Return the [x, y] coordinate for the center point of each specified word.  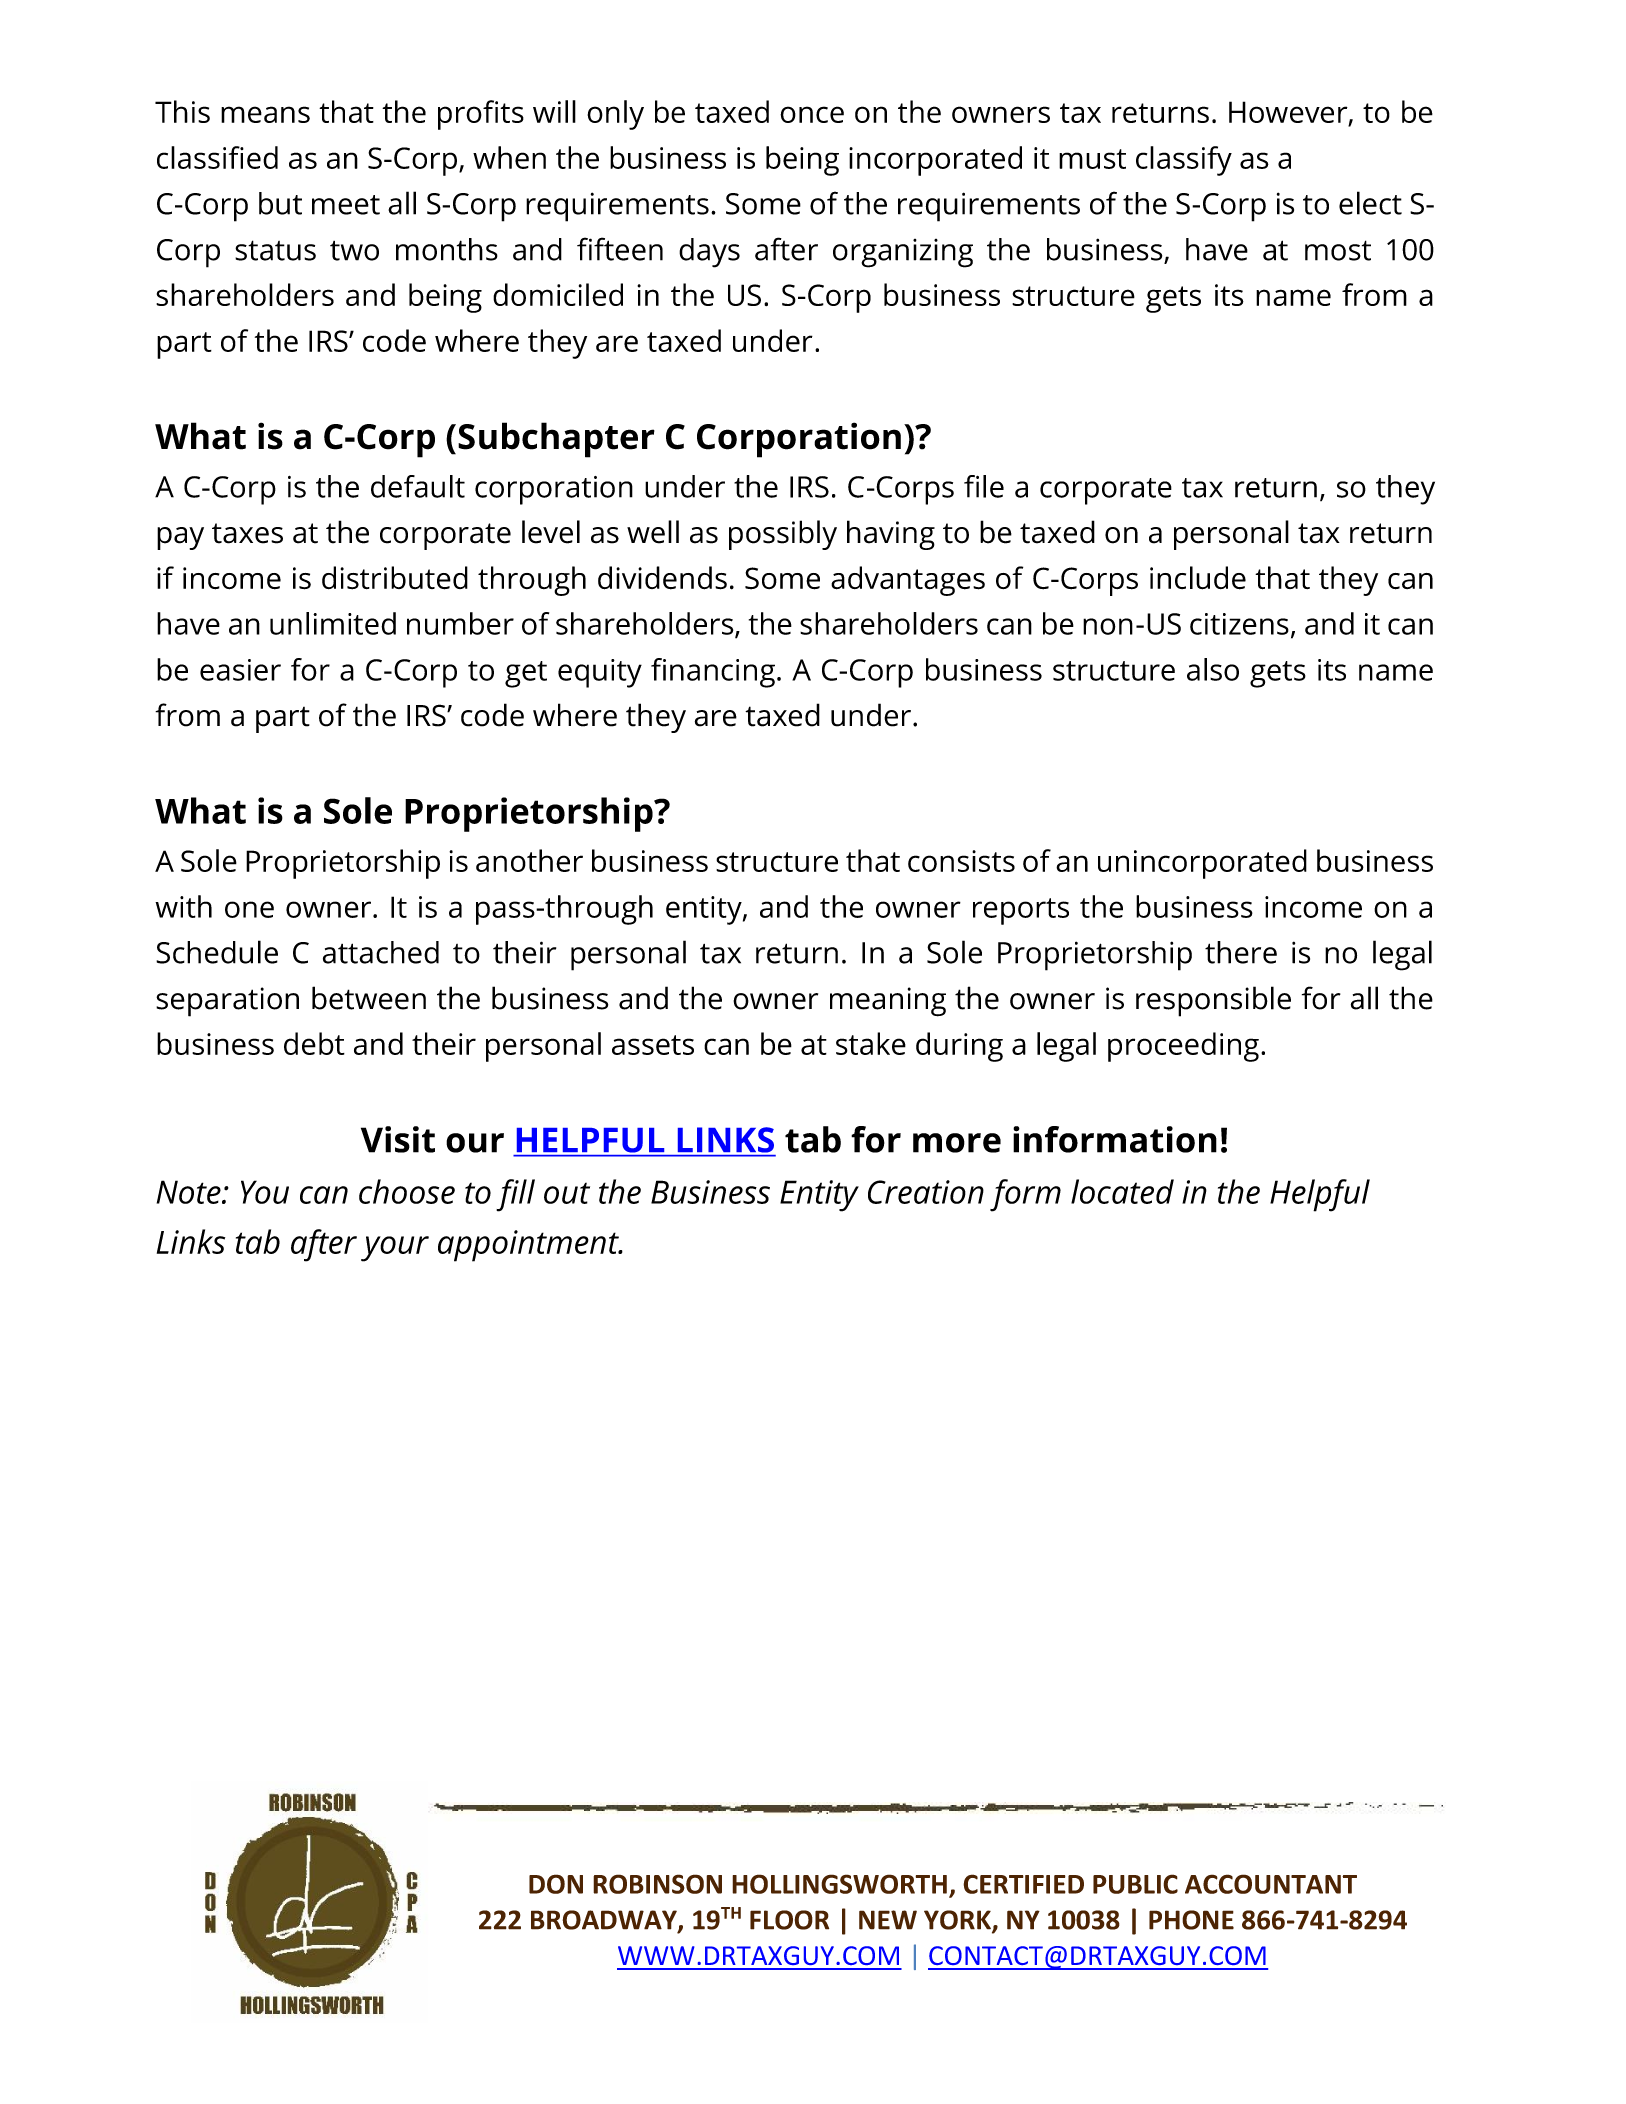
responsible [1213, 1001]
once [812, 114]
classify [1184, 161]
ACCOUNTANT [1271, 1884]
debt [314, 1043]
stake [871, 1043]
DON [556, 1884]
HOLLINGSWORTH [839, 1884]
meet [346, 205]
